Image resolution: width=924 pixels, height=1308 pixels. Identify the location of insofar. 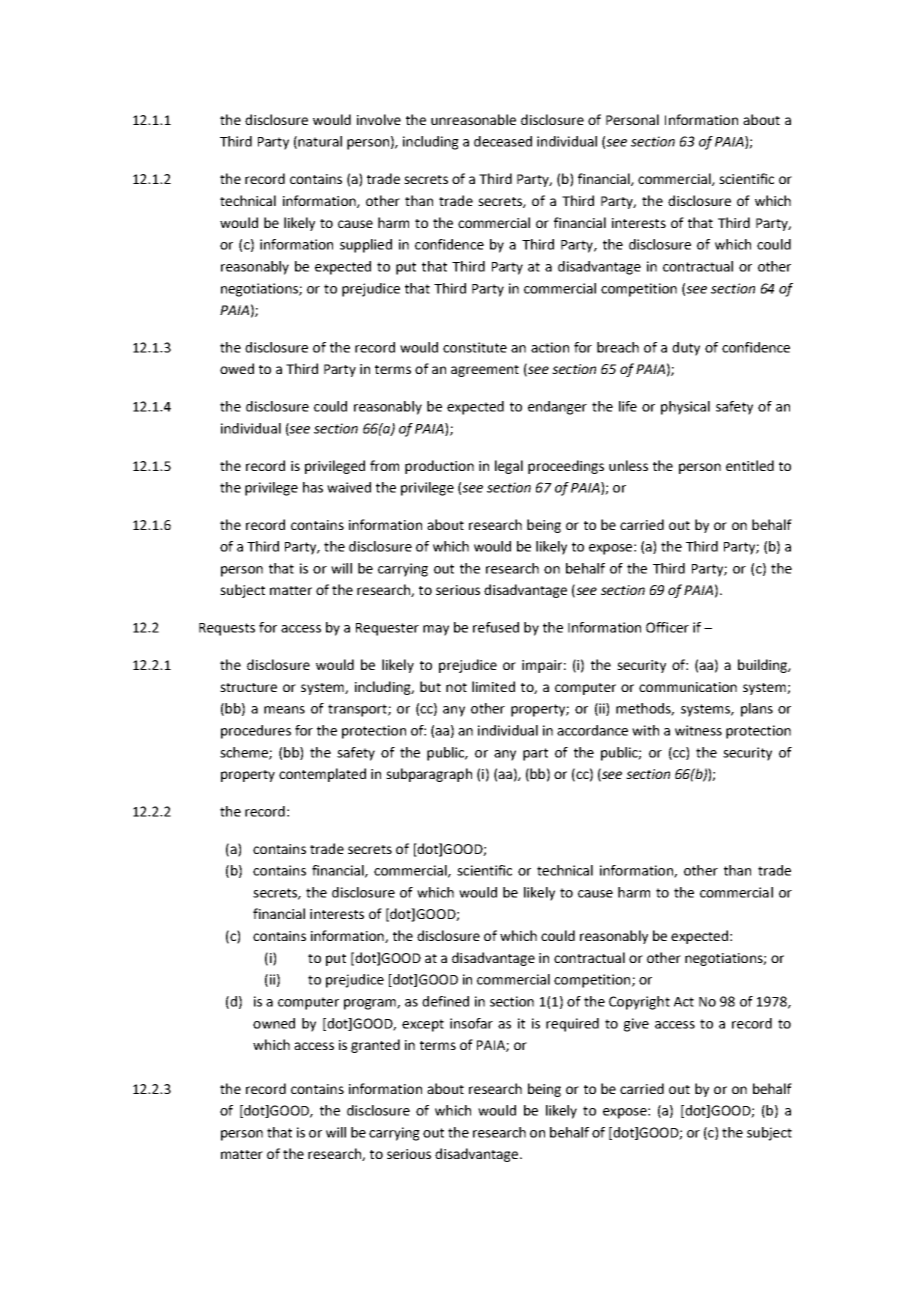
(471, 1023).
